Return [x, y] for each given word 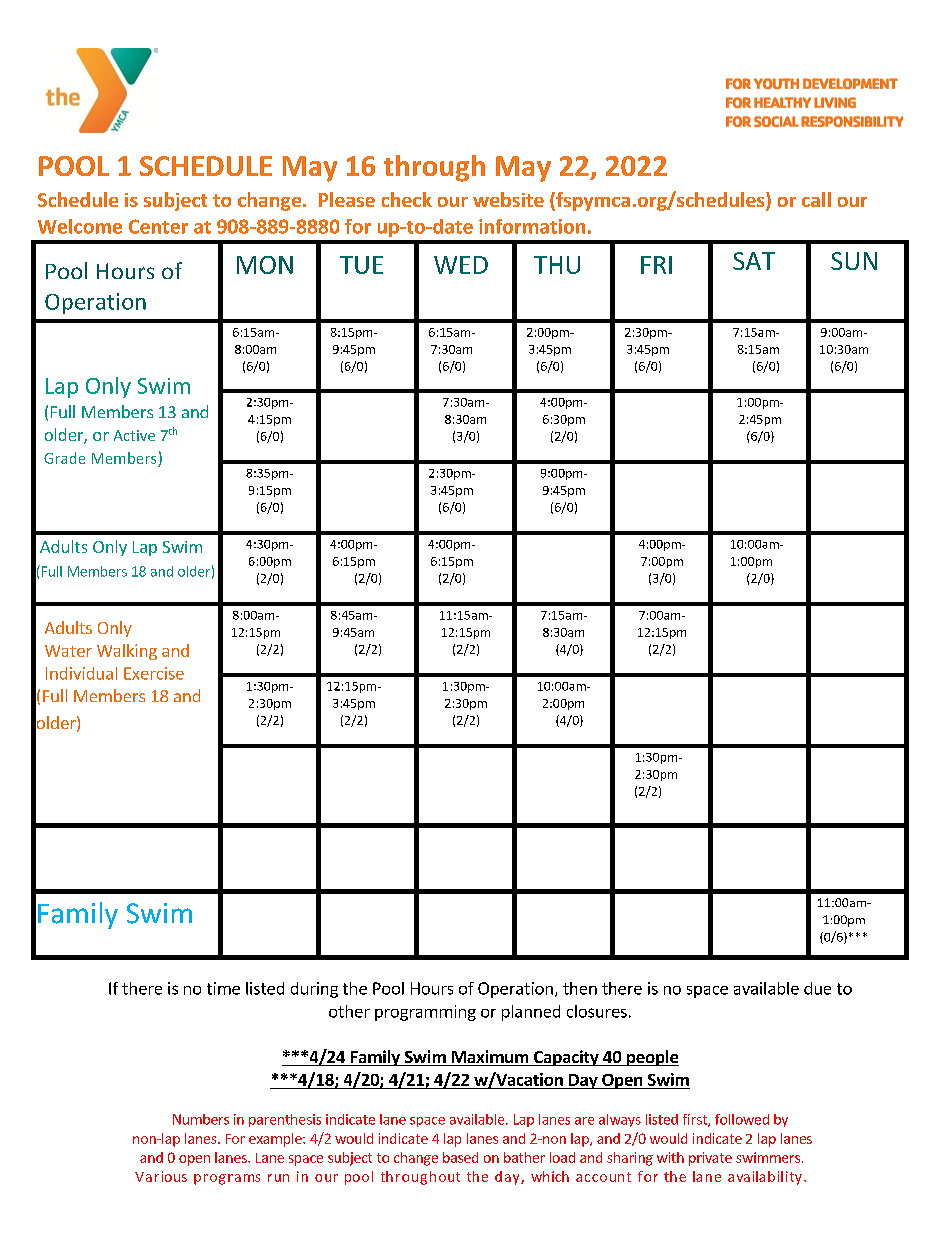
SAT [754, 261]
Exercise [154, 673]
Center [158, 226]
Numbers [201, 1119]
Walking [127, 652]
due [817, 988]
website [508, 199]
